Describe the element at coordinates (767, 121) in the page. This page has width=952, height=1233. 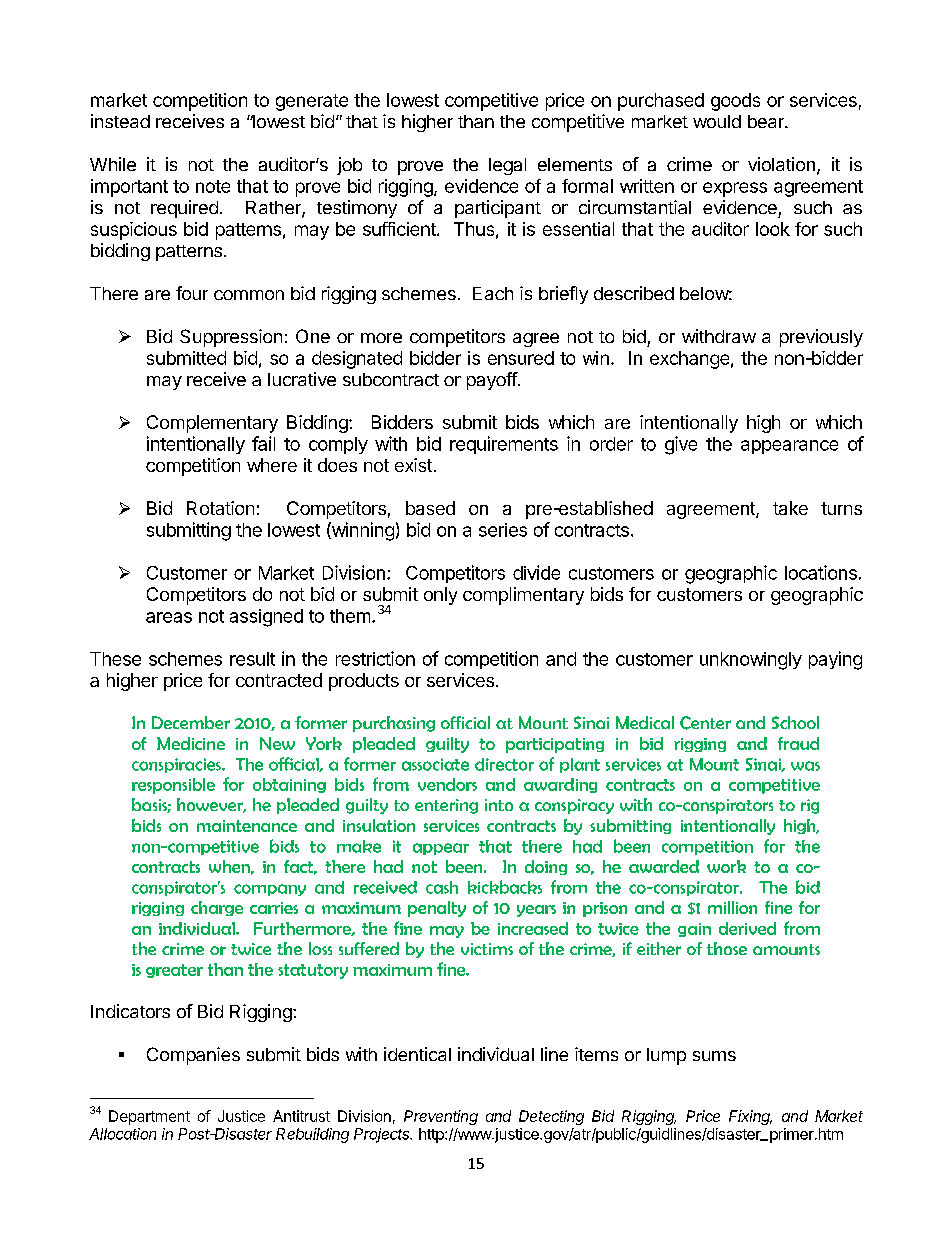
I see `bear` at that location.
